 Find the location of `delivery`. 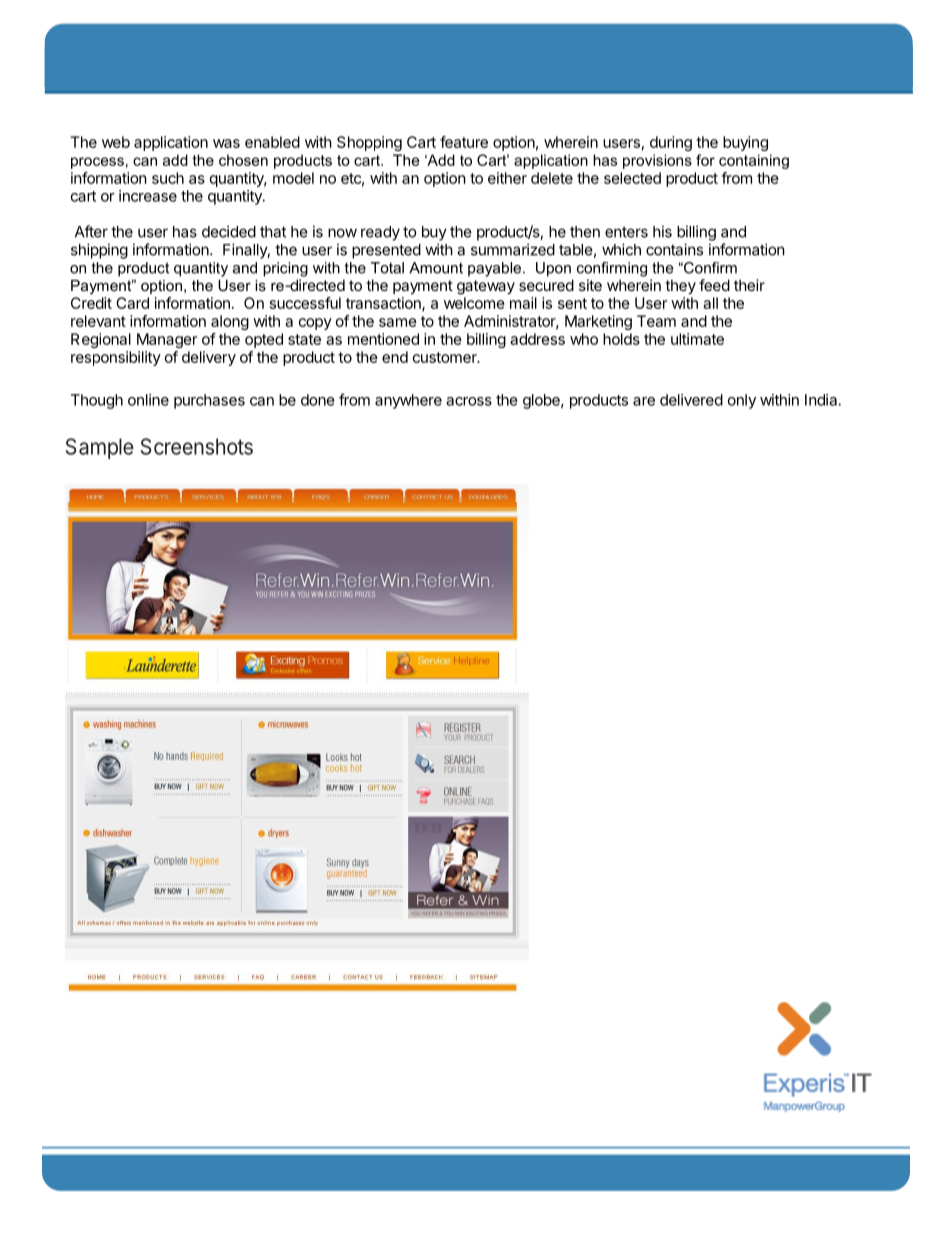

delivery is located at coordinates (209, 358).
